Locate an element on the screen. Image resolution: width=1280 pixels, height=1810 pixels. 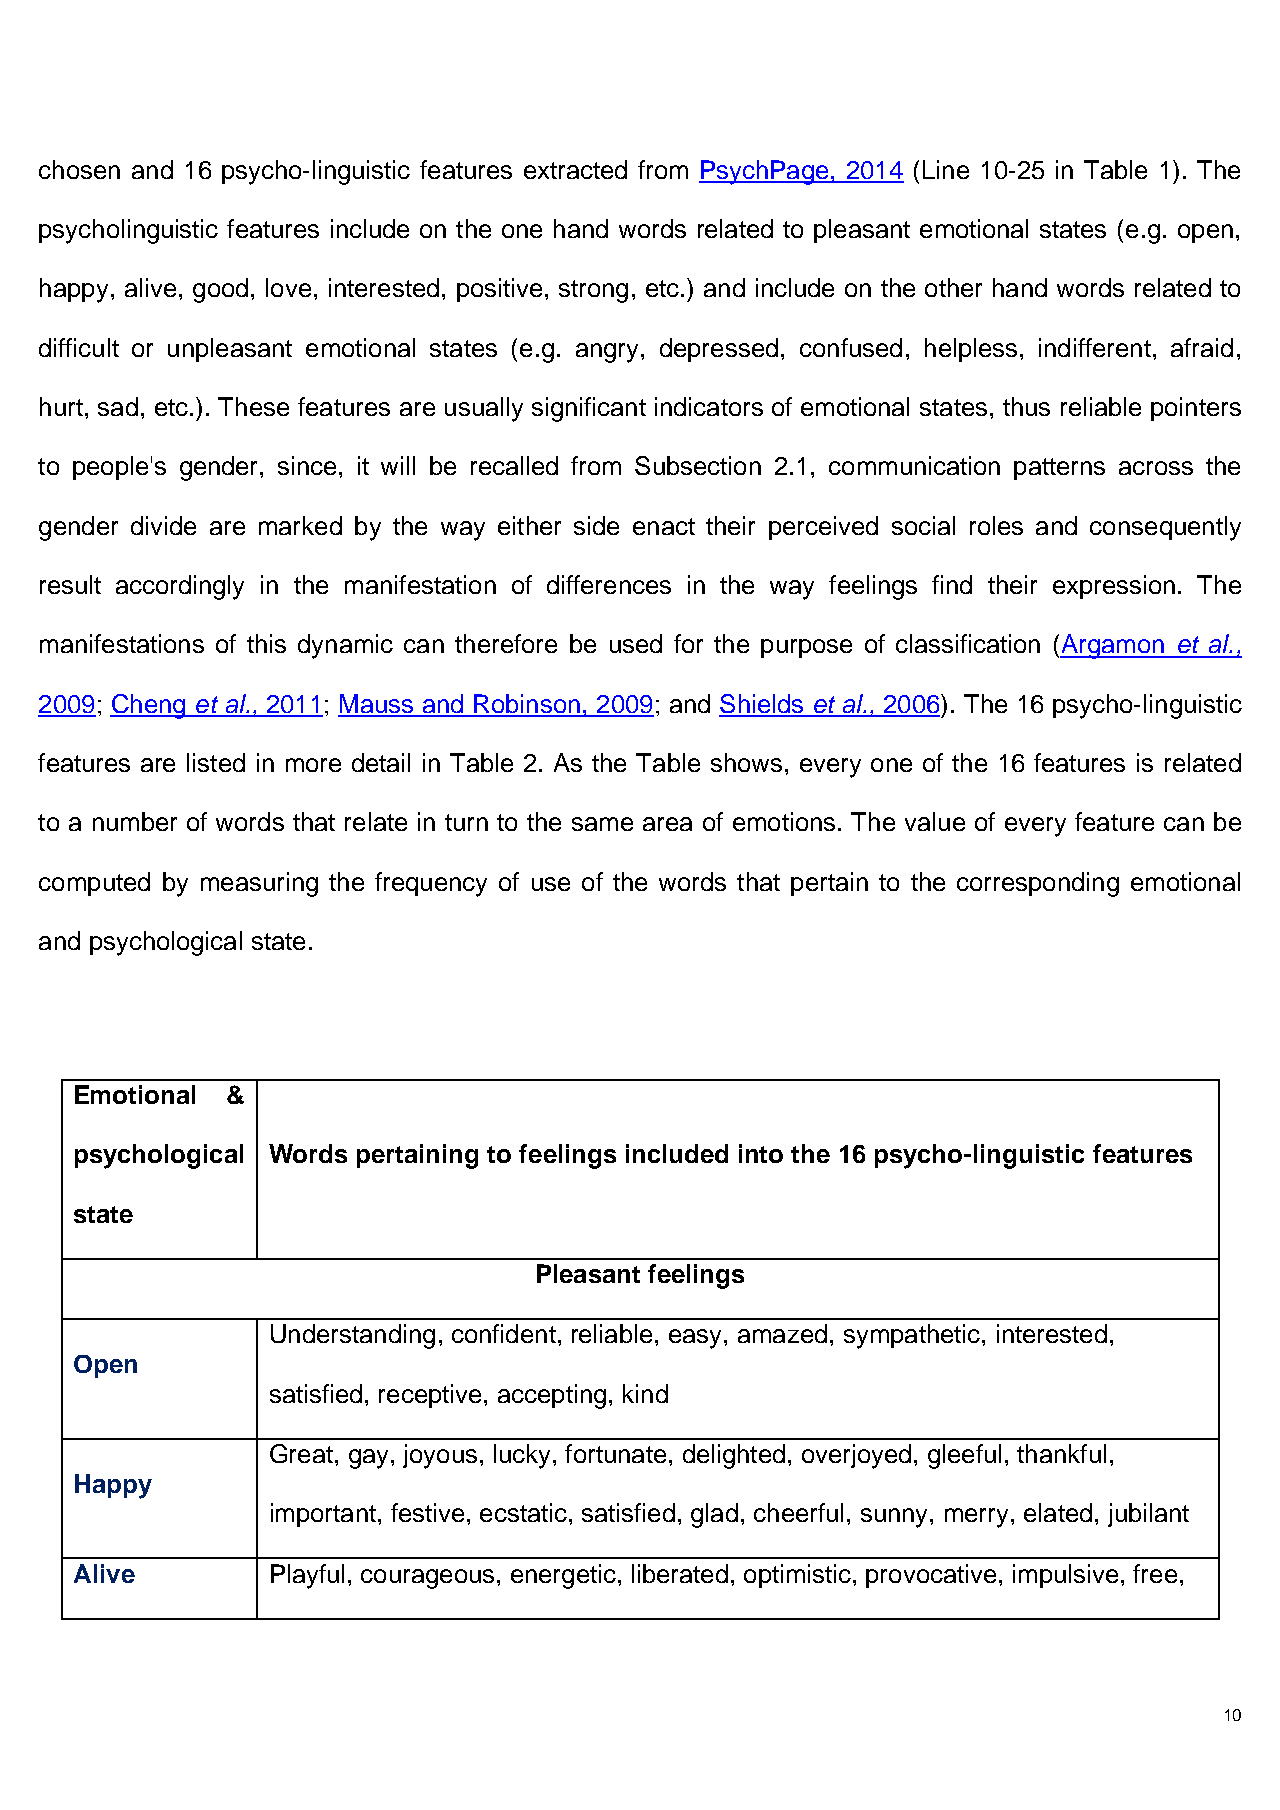
roles is located at coordinates (996, 525).
